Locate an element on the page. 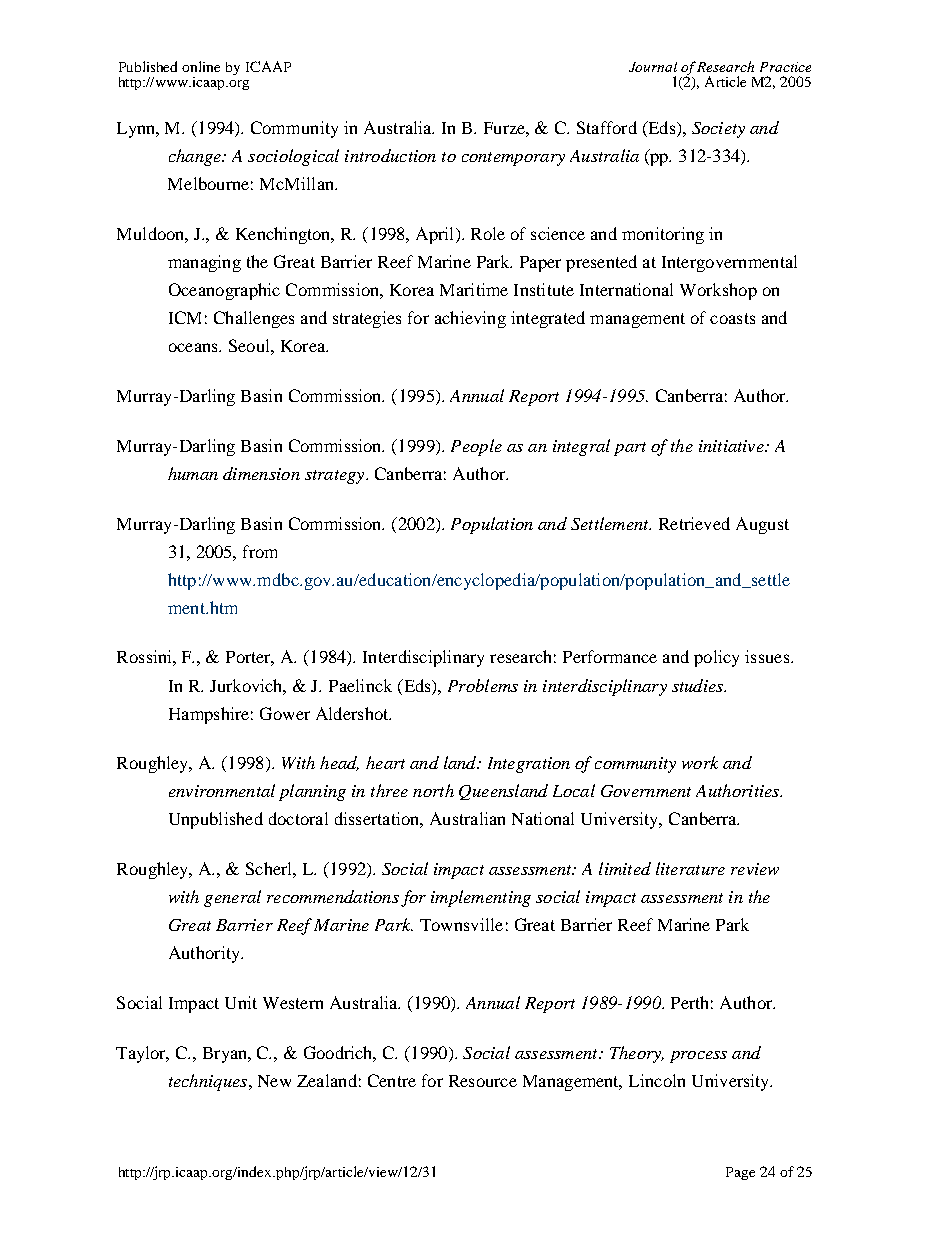 Image resolution: width=952 pixels, height=1233 pixels. People is located at coordinates (476, 447).
